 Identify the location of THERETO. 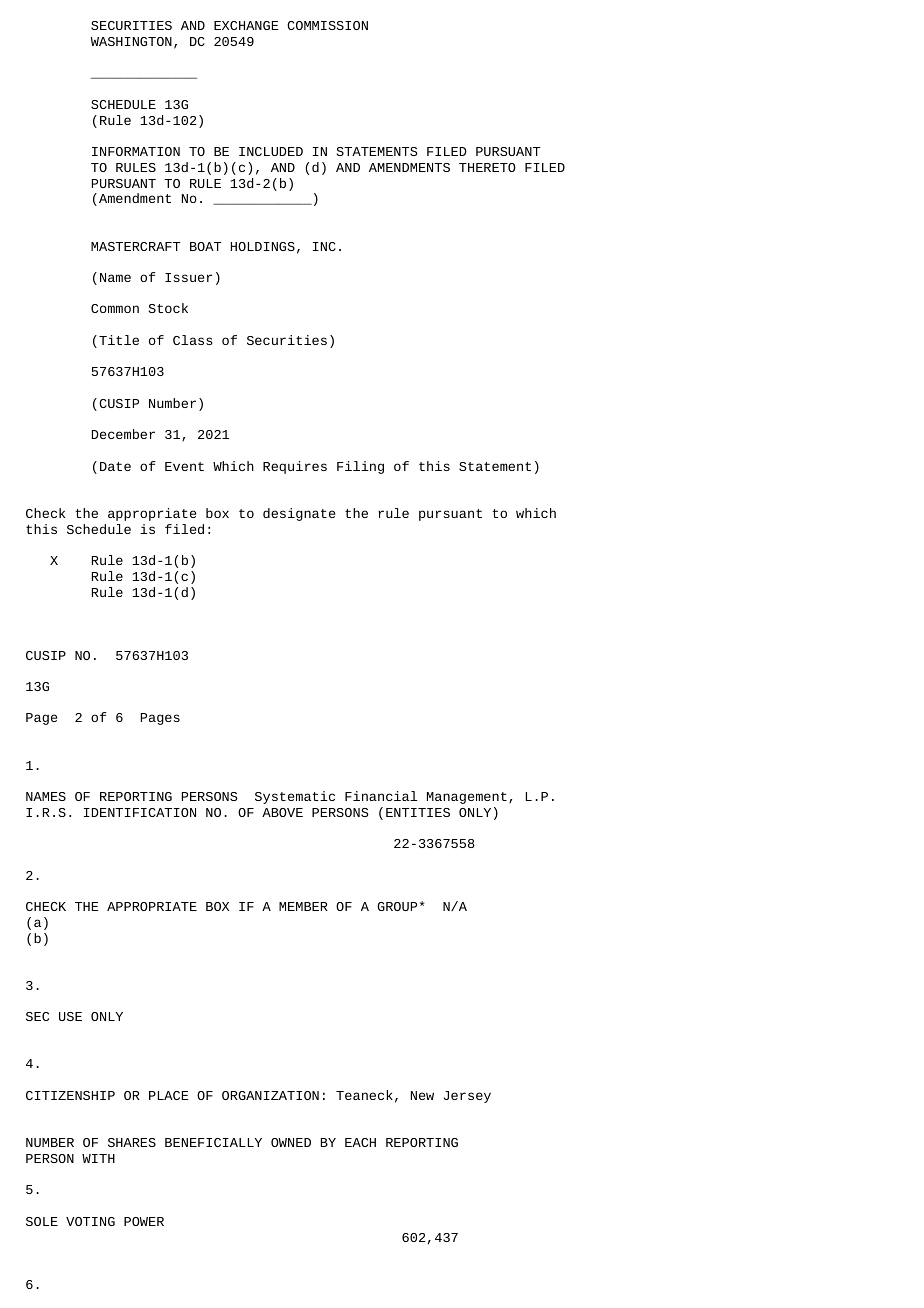
(487, 167).
